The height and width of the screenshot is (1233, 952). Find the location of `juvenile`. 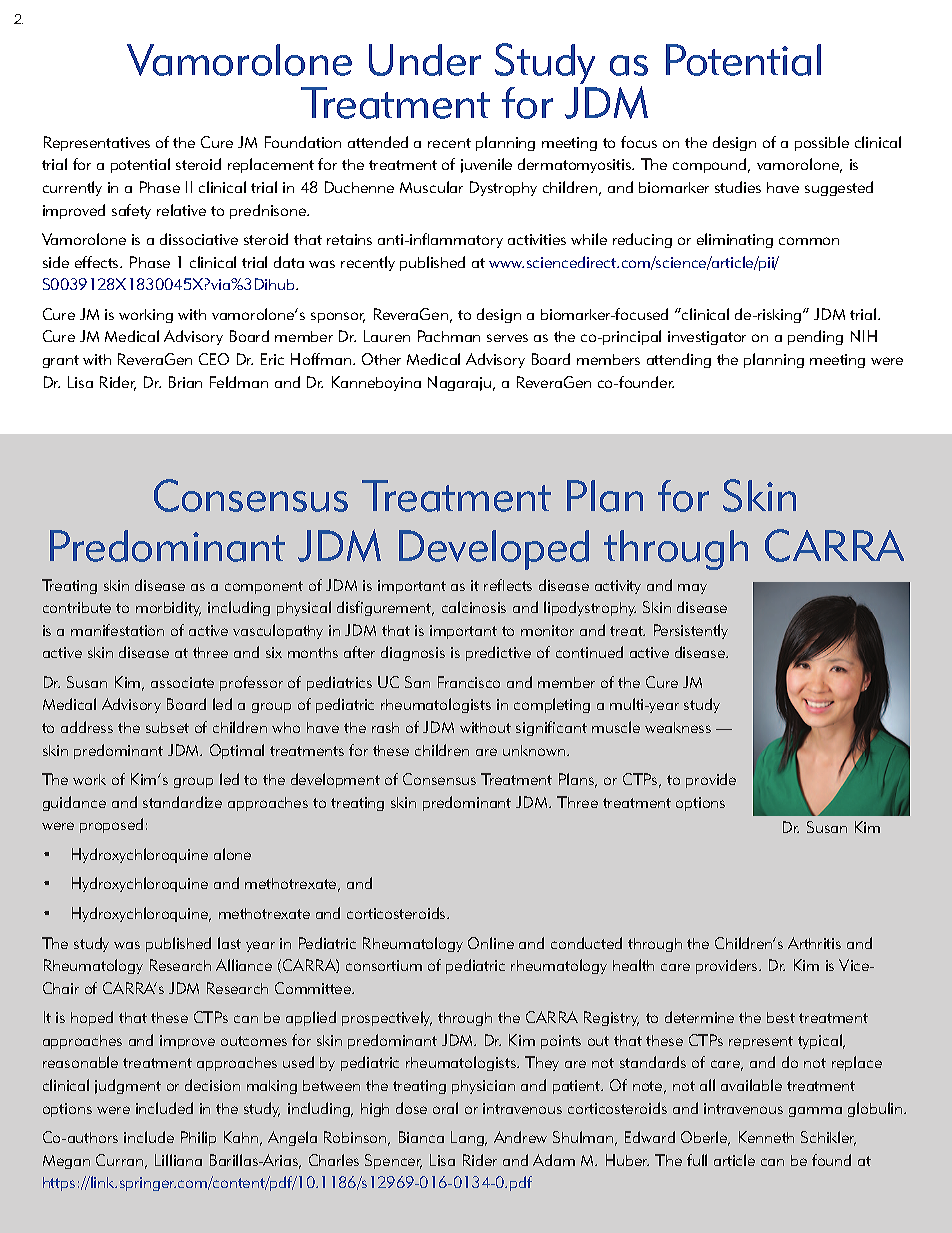

juvenile is located at coordinates (486, 165).
